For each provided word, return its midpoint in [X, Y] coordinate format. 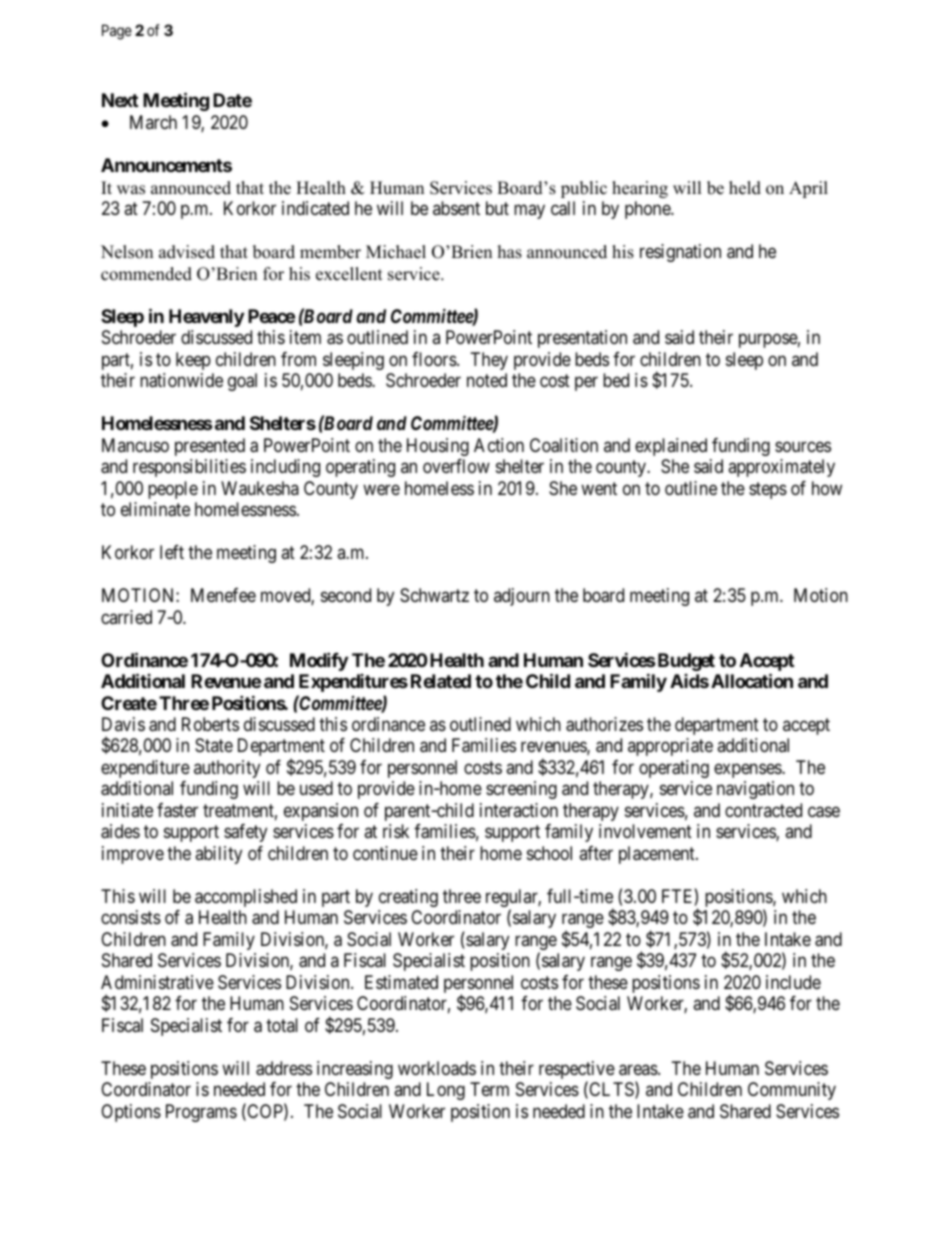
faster [177, 810]
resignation [680, 253]
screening [521, 790]
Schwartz [434, 595]
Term [489, 1089]
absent [456, 208]
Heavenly [206, 318]
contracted [763, 810]
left [172, 552]
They [489, 361]
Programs [201, 1113]
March [153, 122]
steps [768, 490]
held [745, 188]
